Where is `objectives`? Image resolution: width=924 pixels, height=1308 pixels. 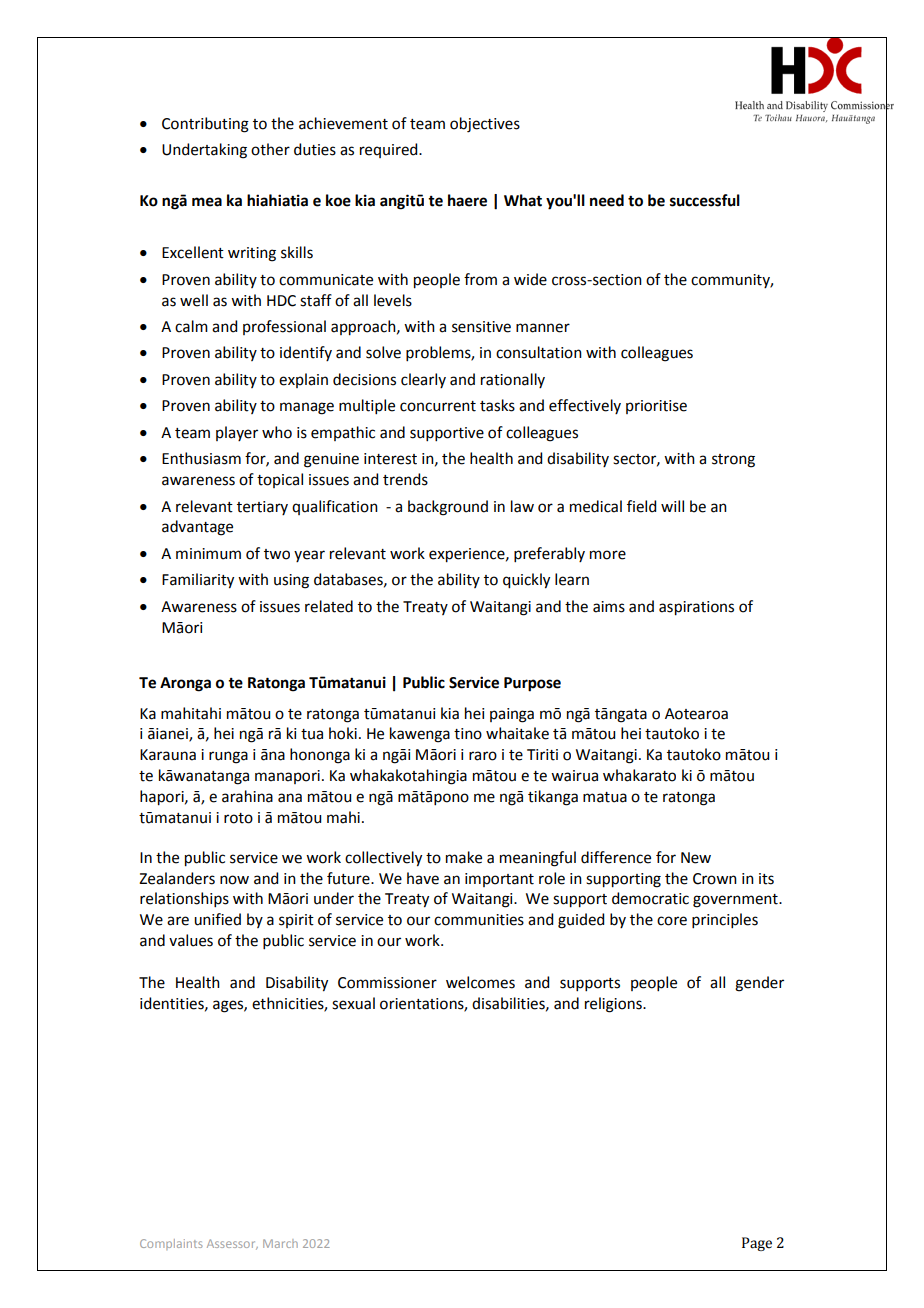 objectives is located at coordinates (485, 125).
